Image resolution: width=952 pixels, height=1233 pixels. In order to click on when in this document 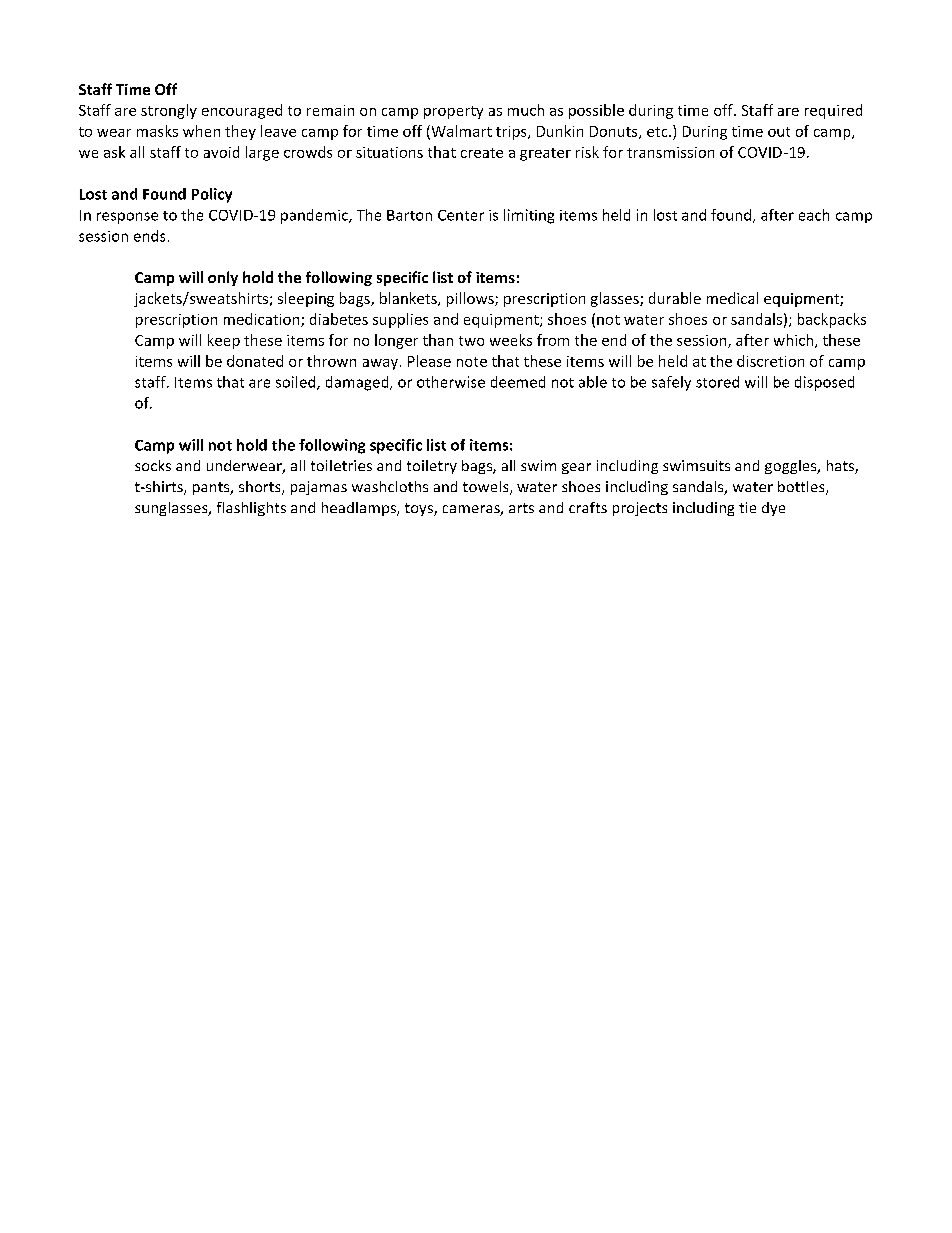, I will do `click(201, 131)`.
